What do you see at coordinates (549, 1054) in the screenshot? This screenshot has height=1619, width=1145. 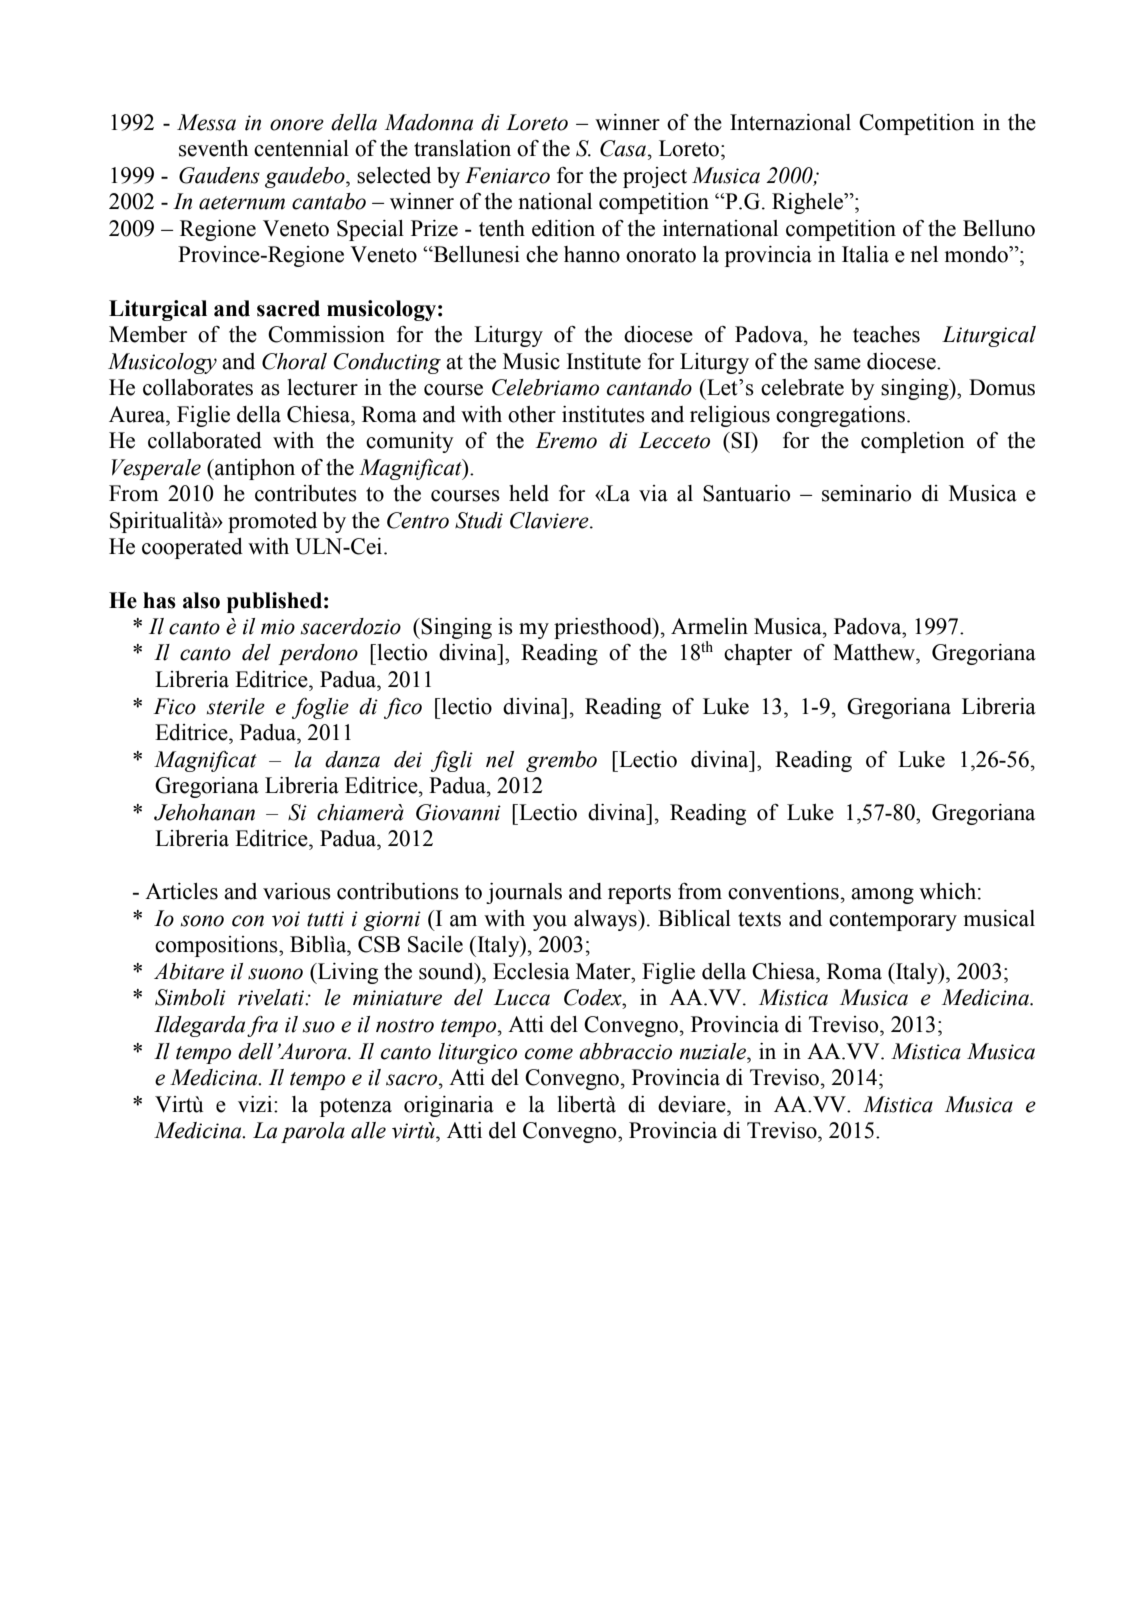 I see `come` at bounding box center [549, 1054].
